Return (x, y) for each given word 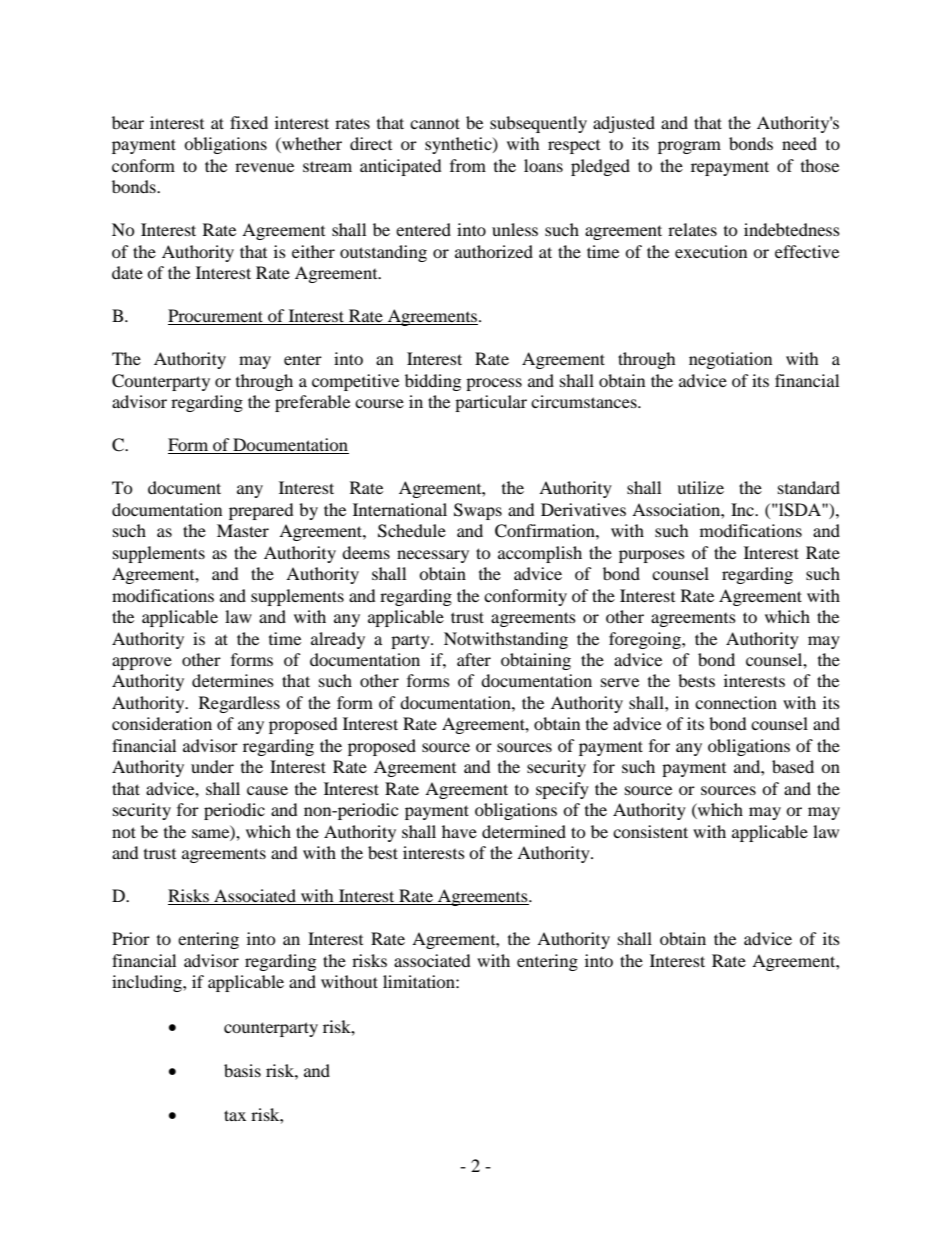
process (494, 384)
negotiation (730, 360)
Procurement (217, 317)
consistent (650, 831)
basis (242, 1070)
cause (267, 790)
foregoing (646, 640)
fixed (249, 122)
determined (524, 831)
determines (233, 680)
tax (235, 1115)
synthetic (459, 145)
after (474, 659)
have (459, 831)
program (689, 147)
